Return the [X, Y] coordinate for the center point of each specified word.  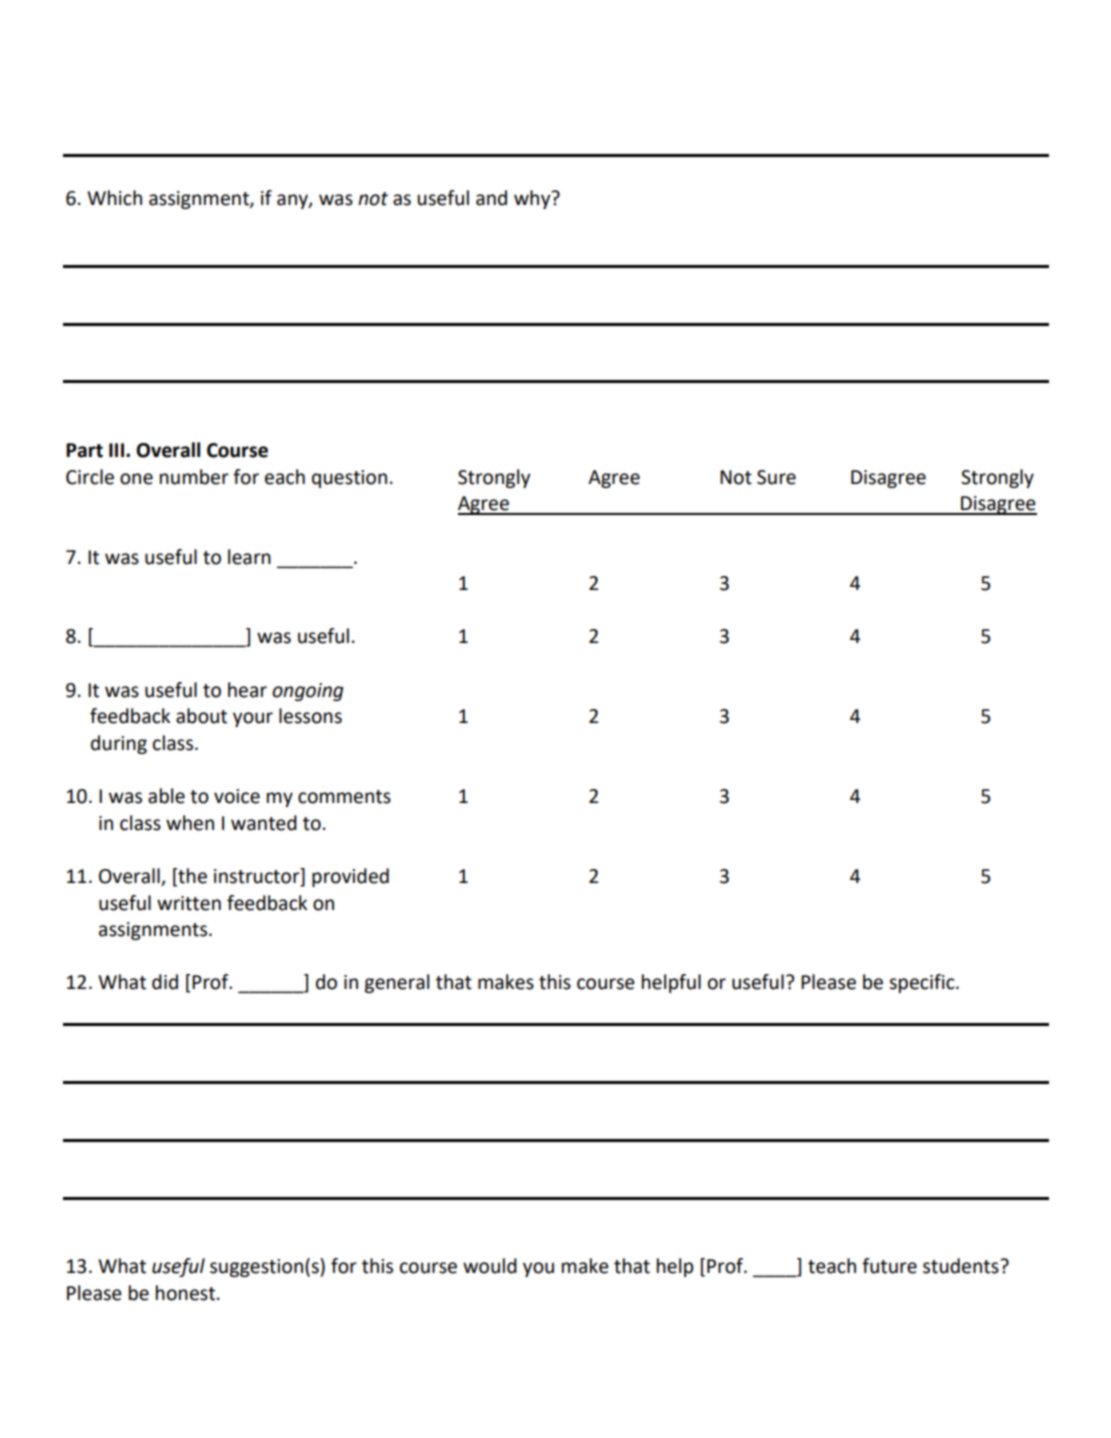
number [194, 477]
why [533, 199]
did [165, 982]
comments [344, 797]
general [396, 983]
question [349, 479]
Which [114, 198]
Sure [776, 477]
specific [923, 983]
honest [185, 1293]
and [491, 198]
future [889, 1266]
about [201, 716]
